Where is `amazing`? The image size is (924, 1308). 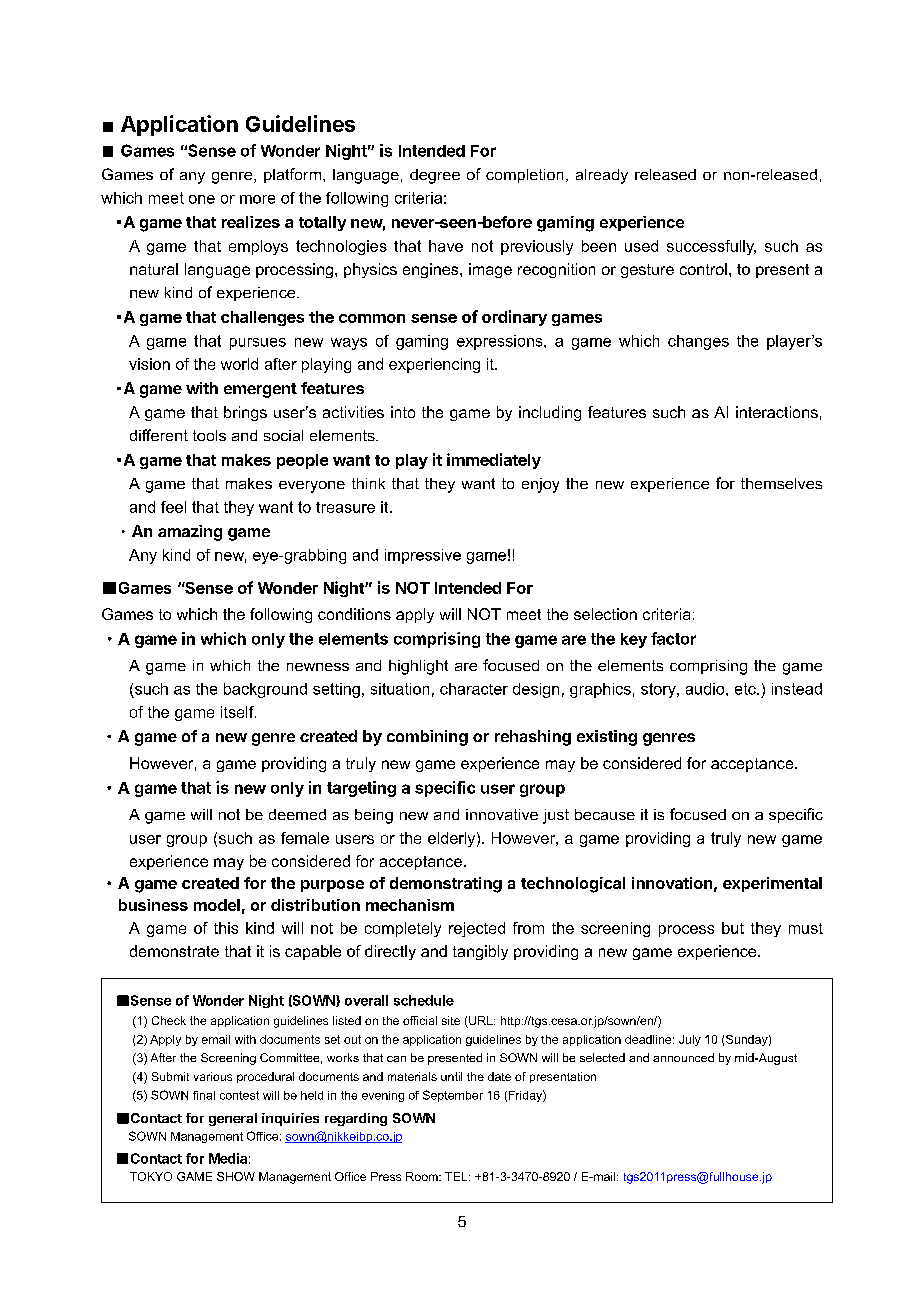 amazing is located at coordinates (190, 533).
